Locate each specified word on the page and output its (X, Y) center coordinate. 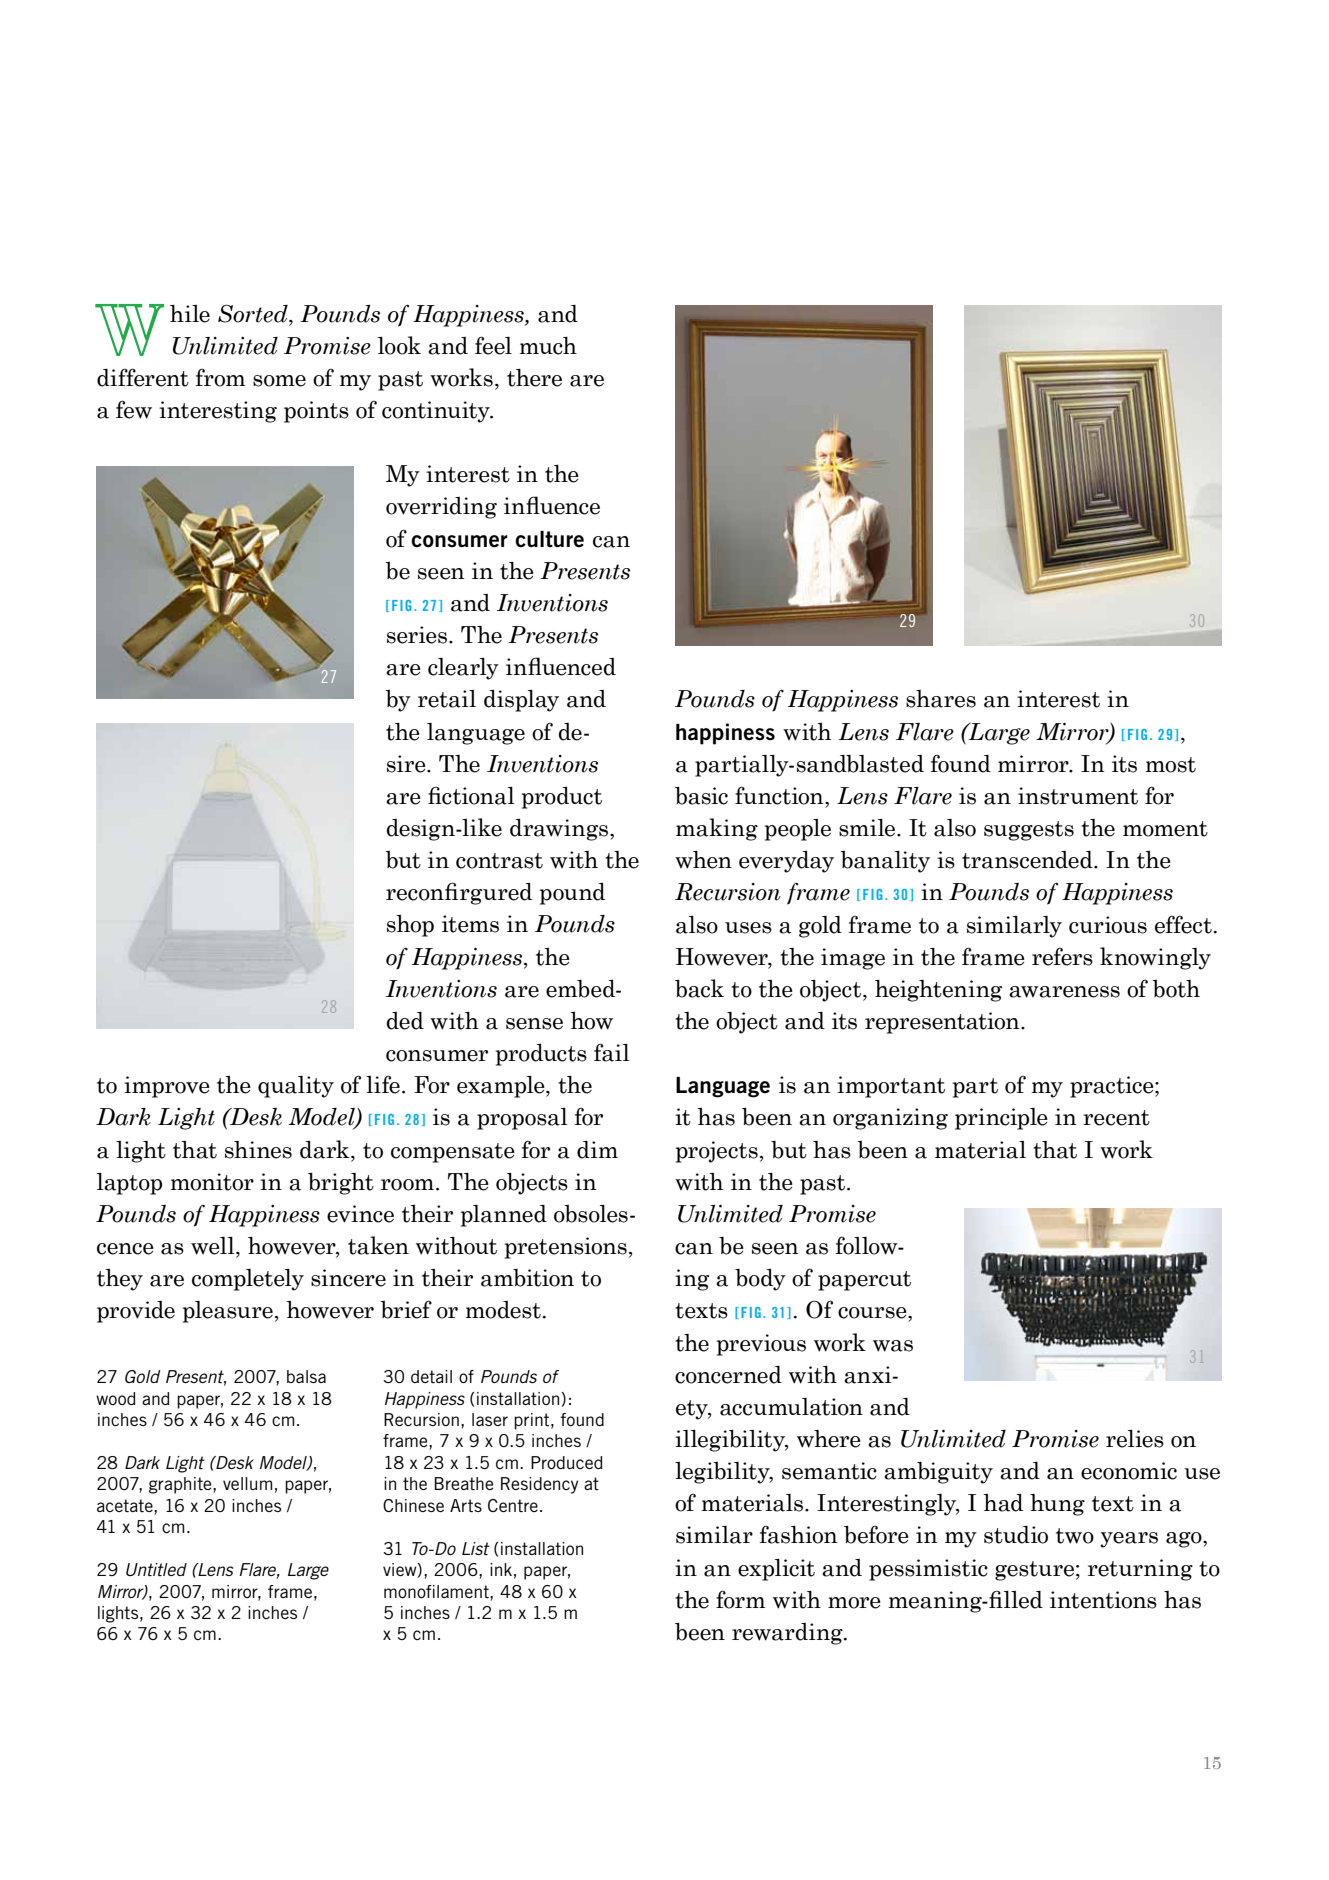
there (534, 378)
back (699, 988)
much (548, 346)
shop (410, 926)
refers (1062, 957)
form (740, 1599)
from (220, 378)
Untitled (156, 1569)
